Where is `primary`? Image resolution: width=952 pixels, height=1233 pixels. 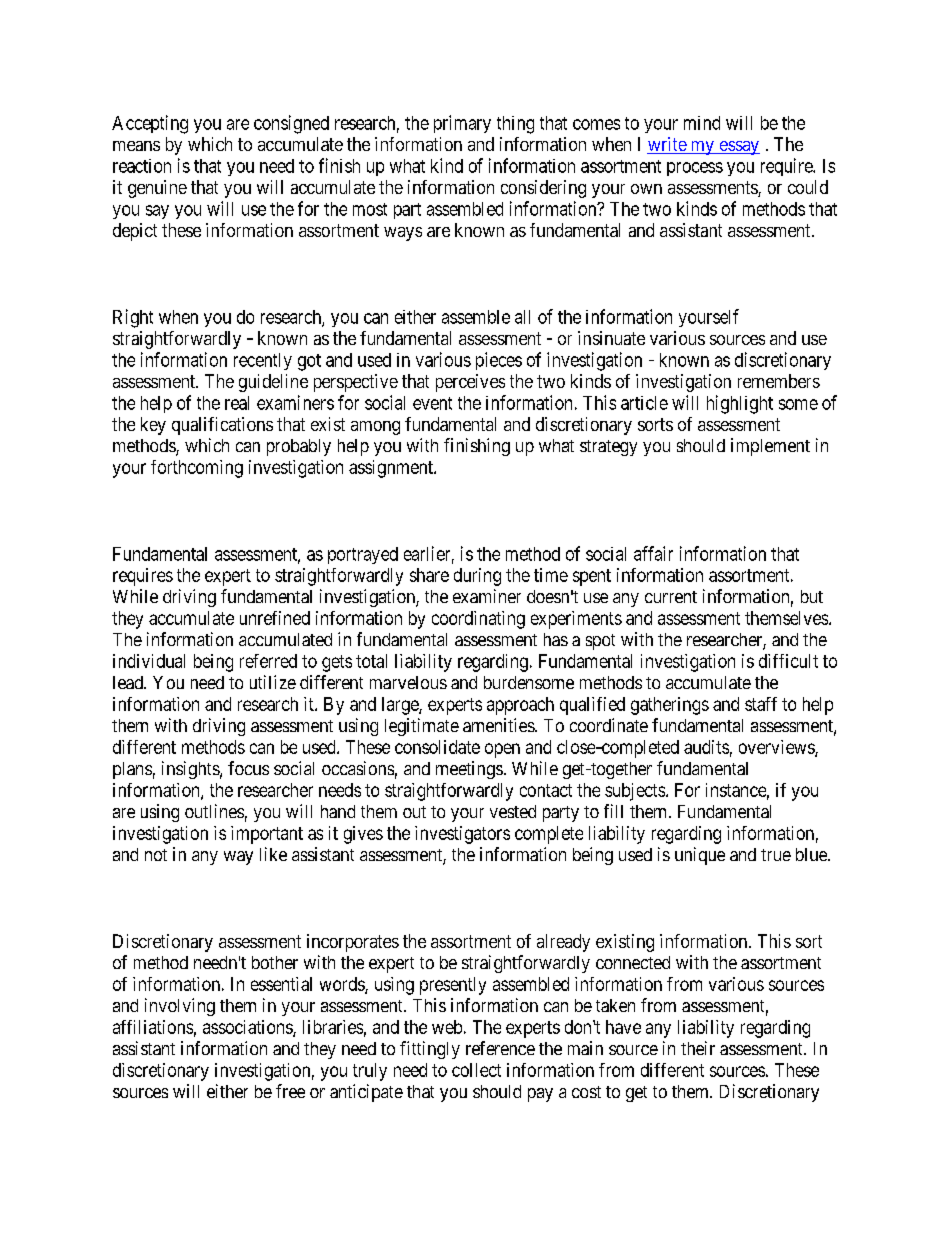
primary is located at coordinates (462, 124).
